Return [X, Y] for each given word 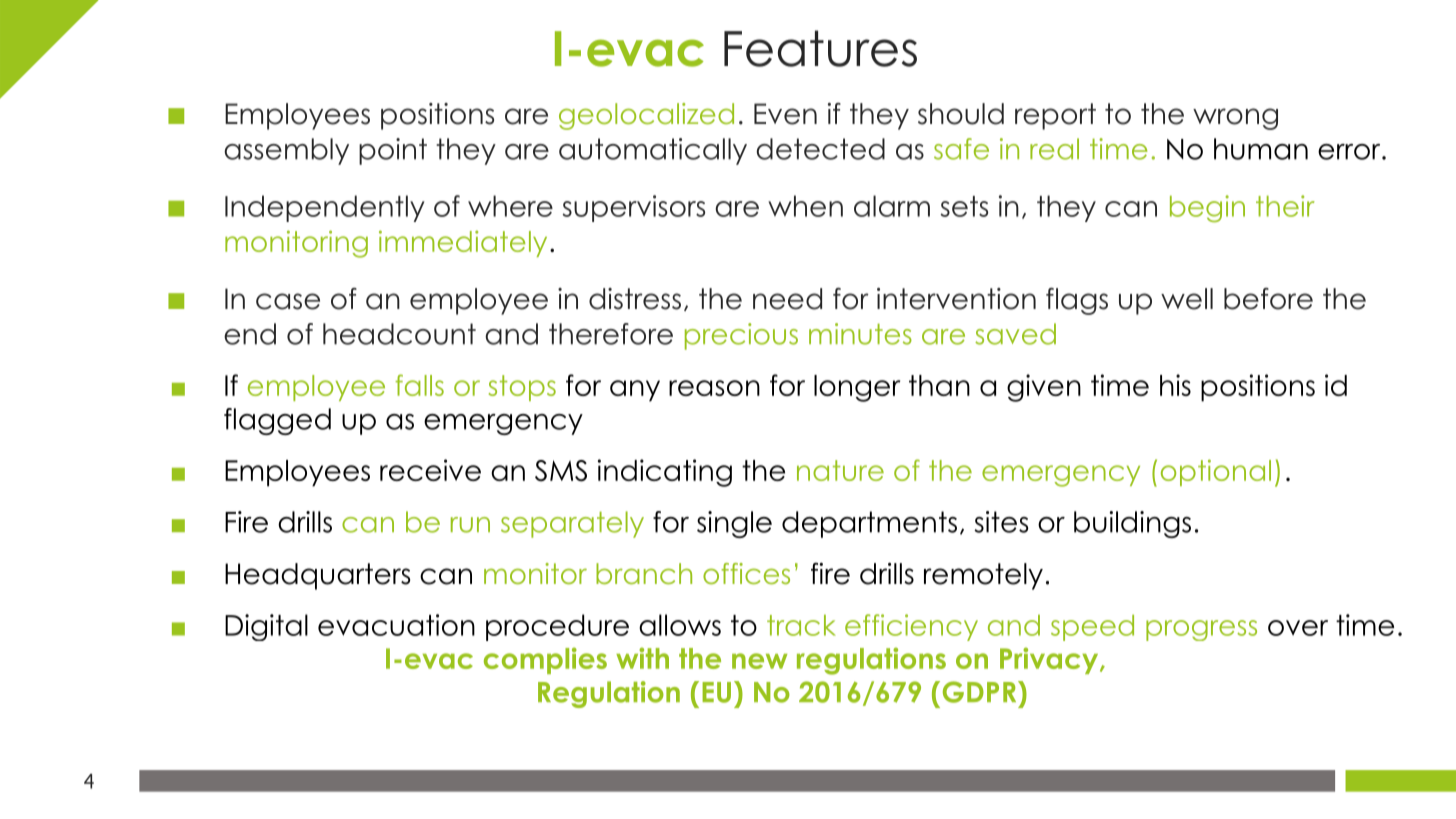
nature [840, 470]
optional [1216, 472]
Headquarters [317, 576]
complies [545, 660]
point [393, 151]
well [1187, 299]
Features [820, 48]
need [787, 299]
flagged [277, 421]
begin [1207, 209]
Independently [325, 208]
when [805, 206]
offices [746, 573]
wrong [1235, 119]
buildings [1132, 524]
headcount [399, 334]
